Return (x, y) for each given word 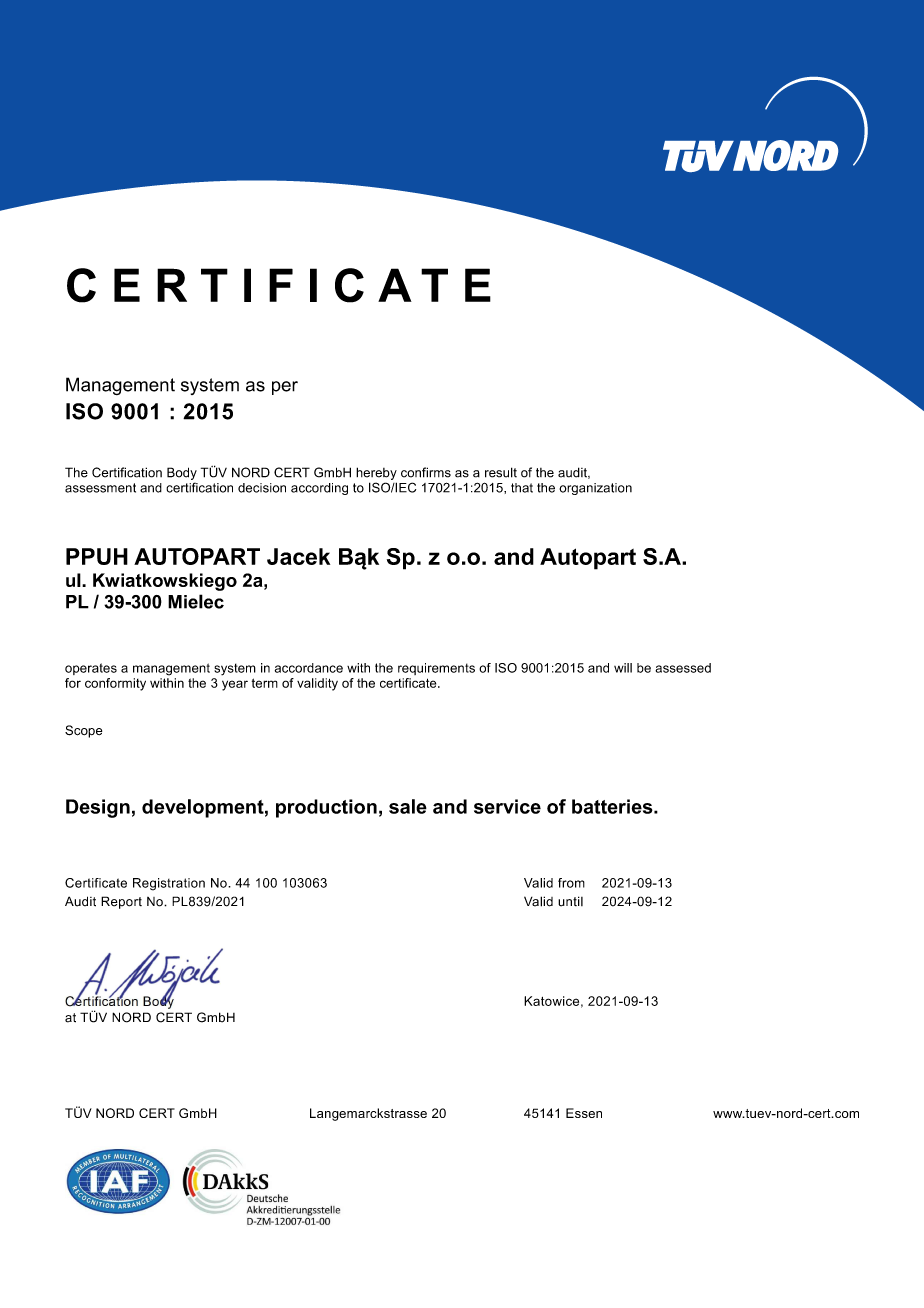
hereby (376, 473)
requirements (436, 669)
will (623, 668)
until (570, 901)
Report (121, 902)
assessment (100, 488)
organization (595, 489)
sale (408, 806)
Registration (169, 884)
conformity (115, 684)
